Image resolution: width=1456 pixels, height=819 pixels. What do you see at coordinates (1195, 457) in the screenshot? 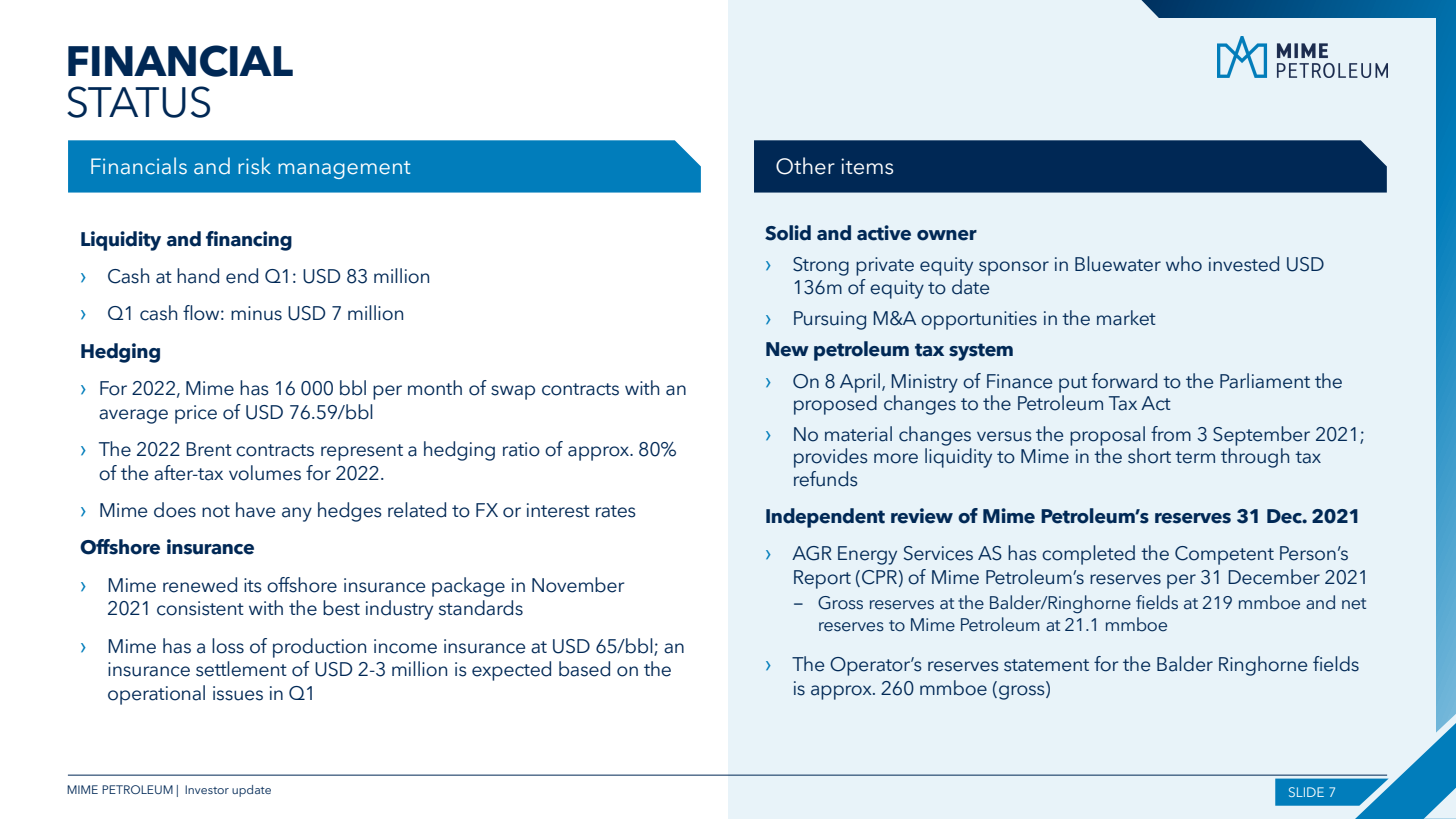
I see `term` at bounding box center [1195, 457].
